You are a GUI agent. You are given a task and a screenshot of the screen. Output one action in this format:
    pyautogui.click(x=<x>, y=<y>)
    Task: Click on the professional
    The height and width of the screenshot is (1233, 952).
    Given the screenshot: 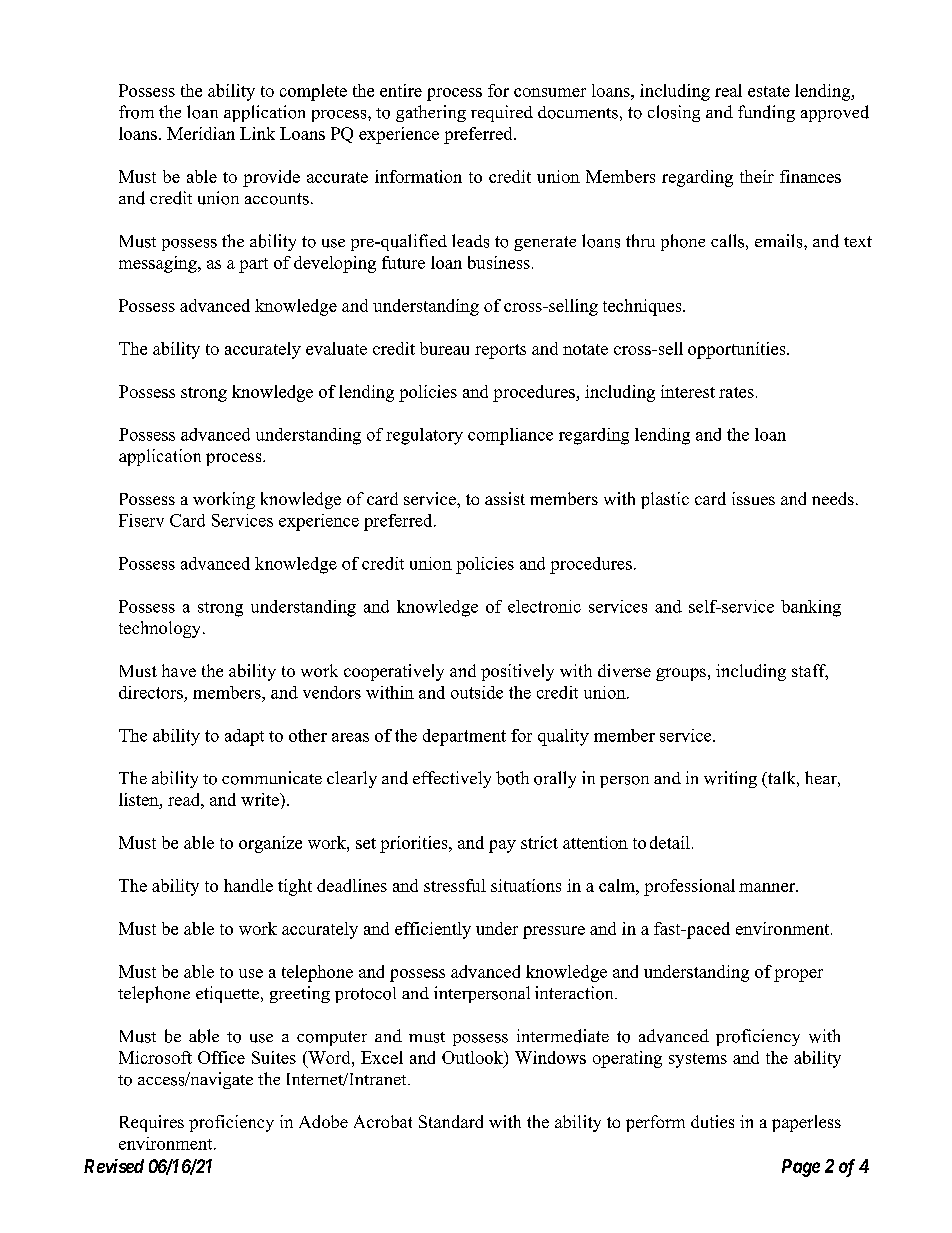 What is the action you would take?
    pyautogui.click(x=689, y=887)
